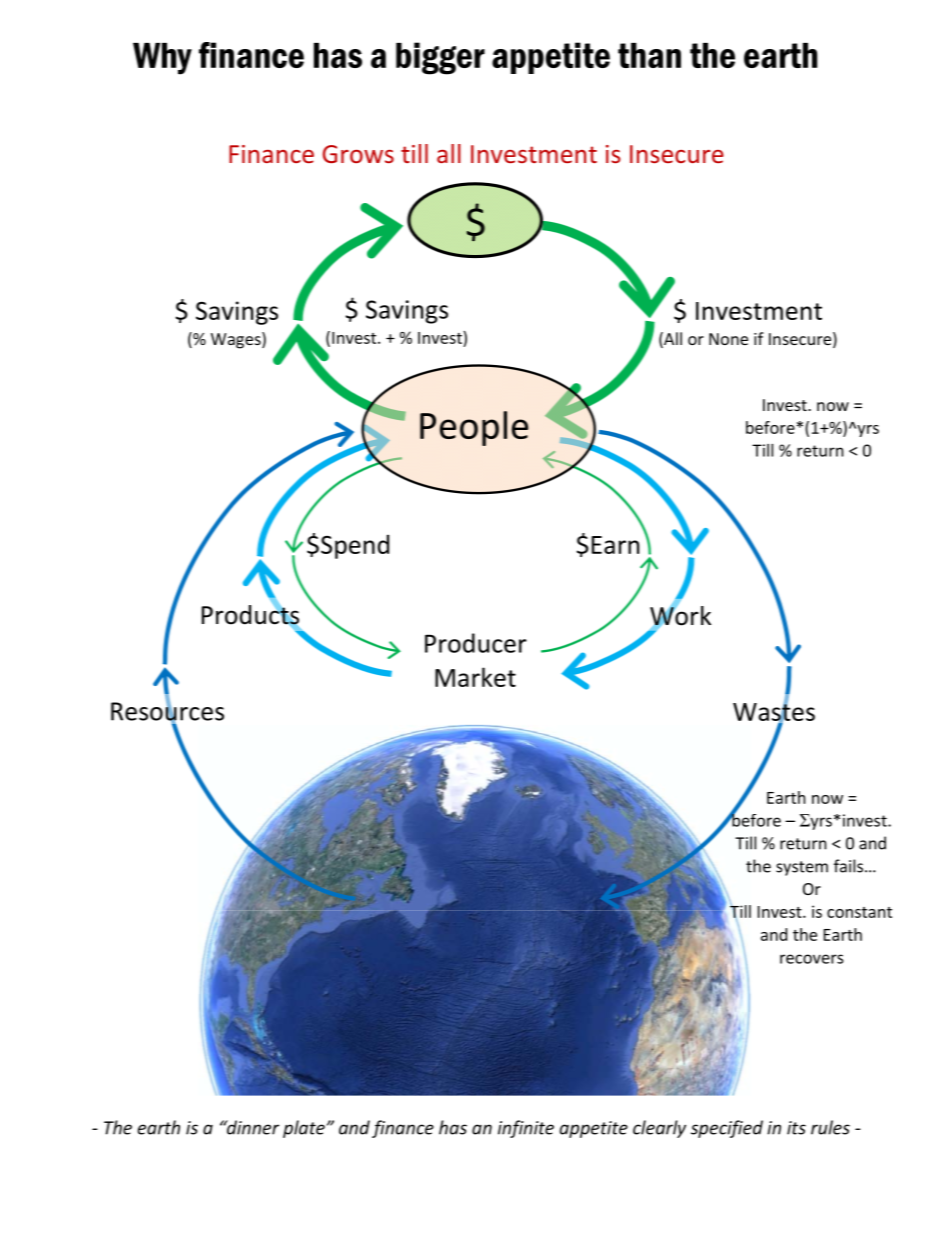 Image resolution: width=952 pixels, height=1233 pixels. I want to click on Products, so click(250, 615).
